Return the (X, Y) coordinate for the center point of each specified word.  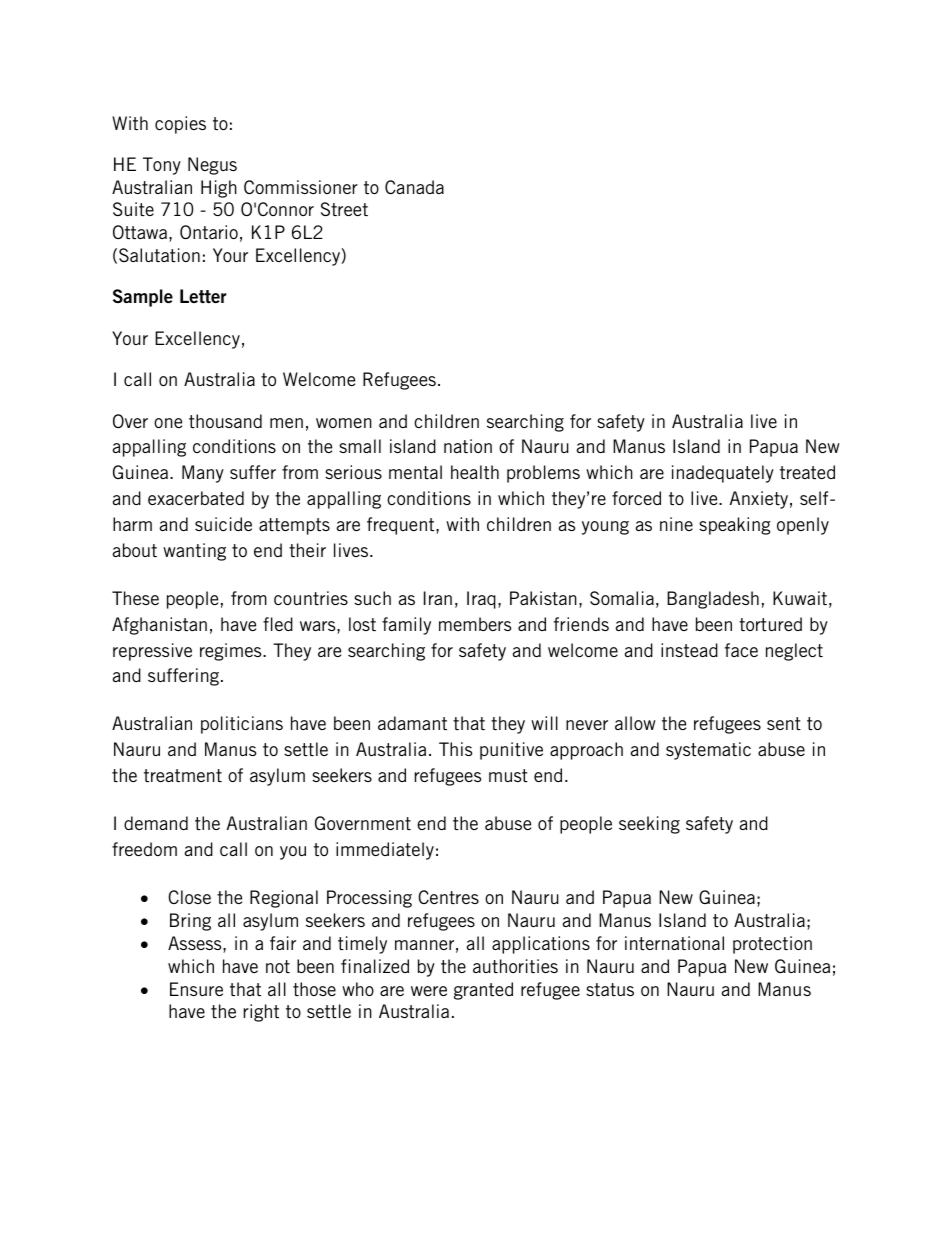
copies (180, 125)
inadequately (723, 474)
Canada (414, 187)
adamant (412, 723)
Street (344, 209)
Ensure (196, 989)
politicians (242, 725)
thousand (225, 421)
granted (483, 991)
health (475, 472)
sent (784, 723)
